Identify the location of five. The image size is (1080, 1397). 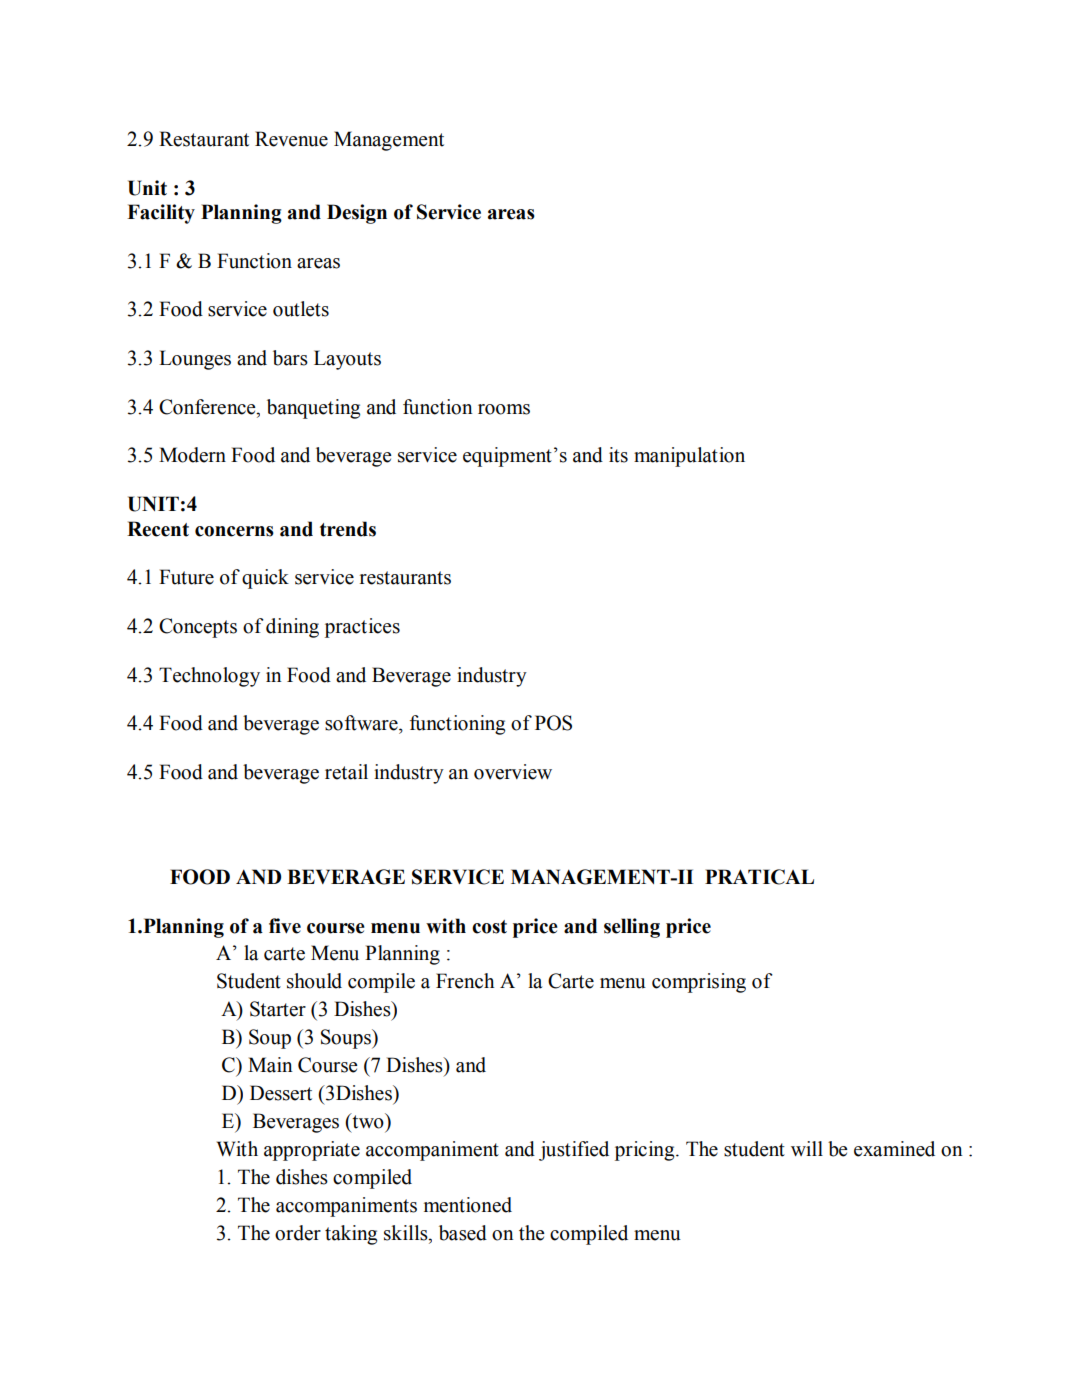
(285, 926).
